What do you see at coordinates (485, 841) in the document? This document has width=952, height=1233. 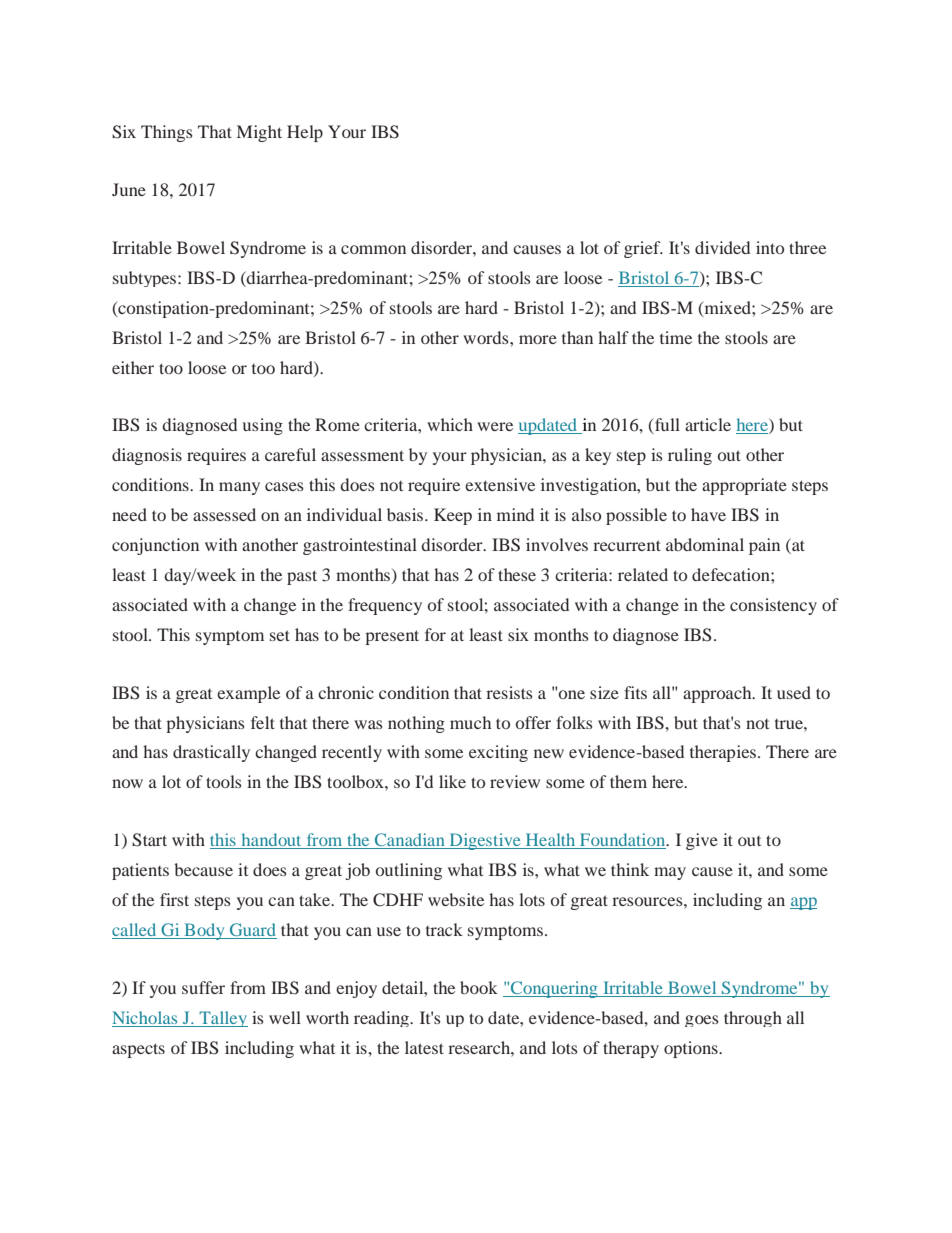 I see `Digestive` at bounding box center [485, 841].
